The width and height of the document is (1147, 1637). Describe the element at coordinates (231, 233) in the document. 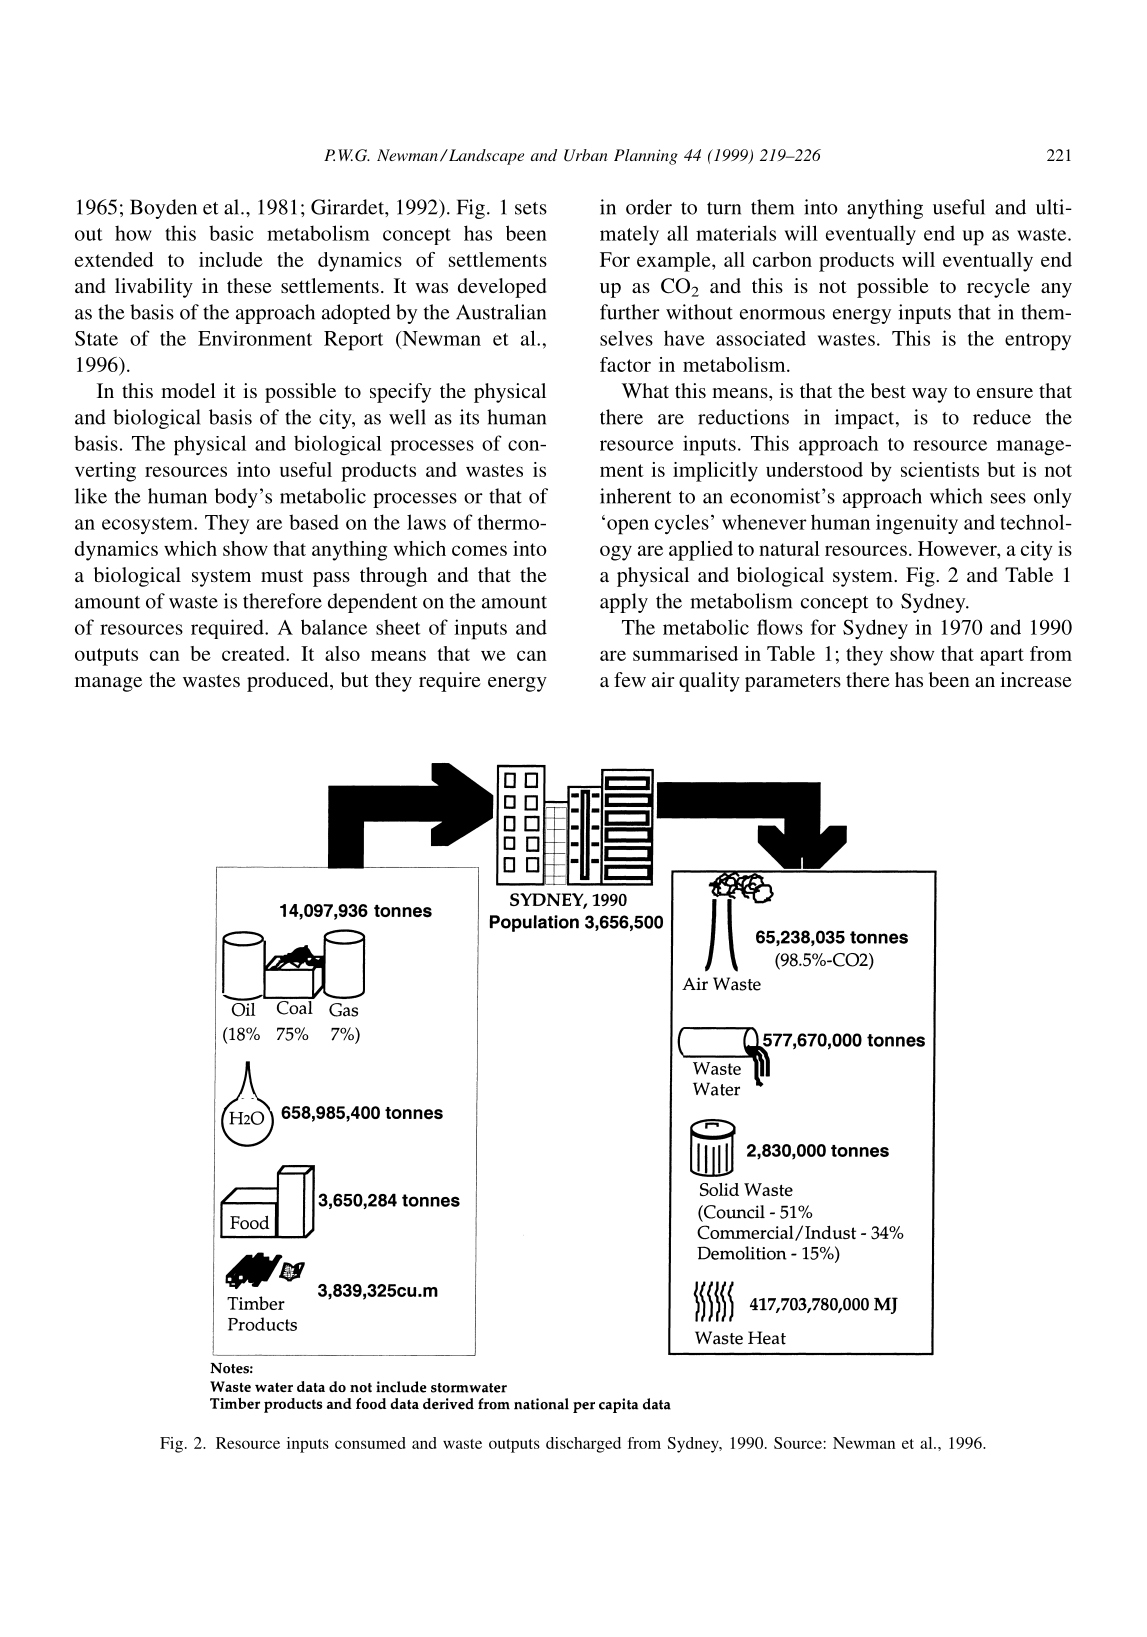

I see `basic` at that location.
